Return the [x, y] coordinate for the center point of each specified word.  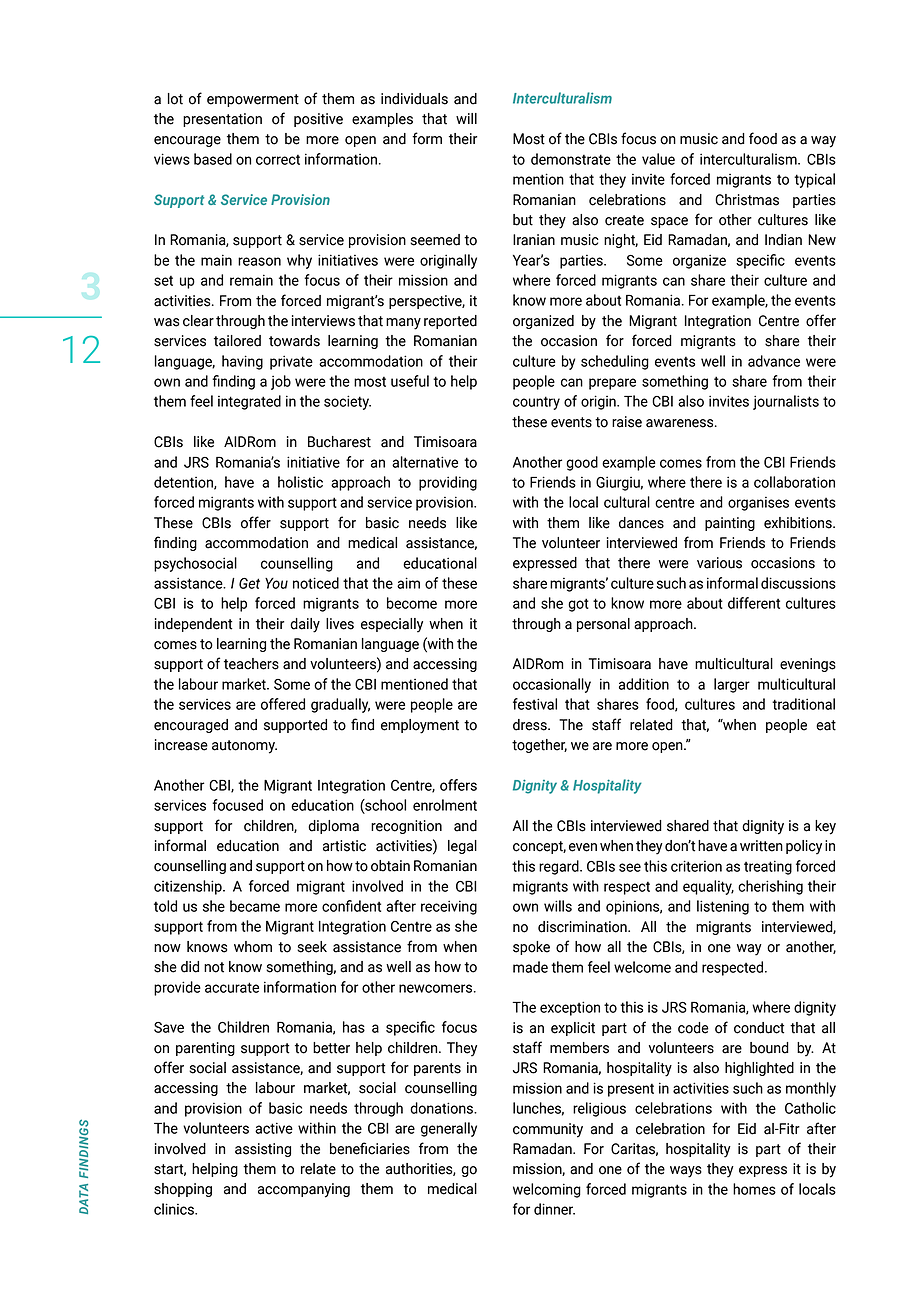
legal [462, 847]
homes [754, 1189]
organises [758, 504]
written [761, 846]
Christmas [747, 200]
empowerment [253, 100]
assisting [263, 1150]
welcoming [547, 1190]
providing [448, 483]
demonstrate [571, 159]
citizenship [189, 887]
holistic [300, 482]
